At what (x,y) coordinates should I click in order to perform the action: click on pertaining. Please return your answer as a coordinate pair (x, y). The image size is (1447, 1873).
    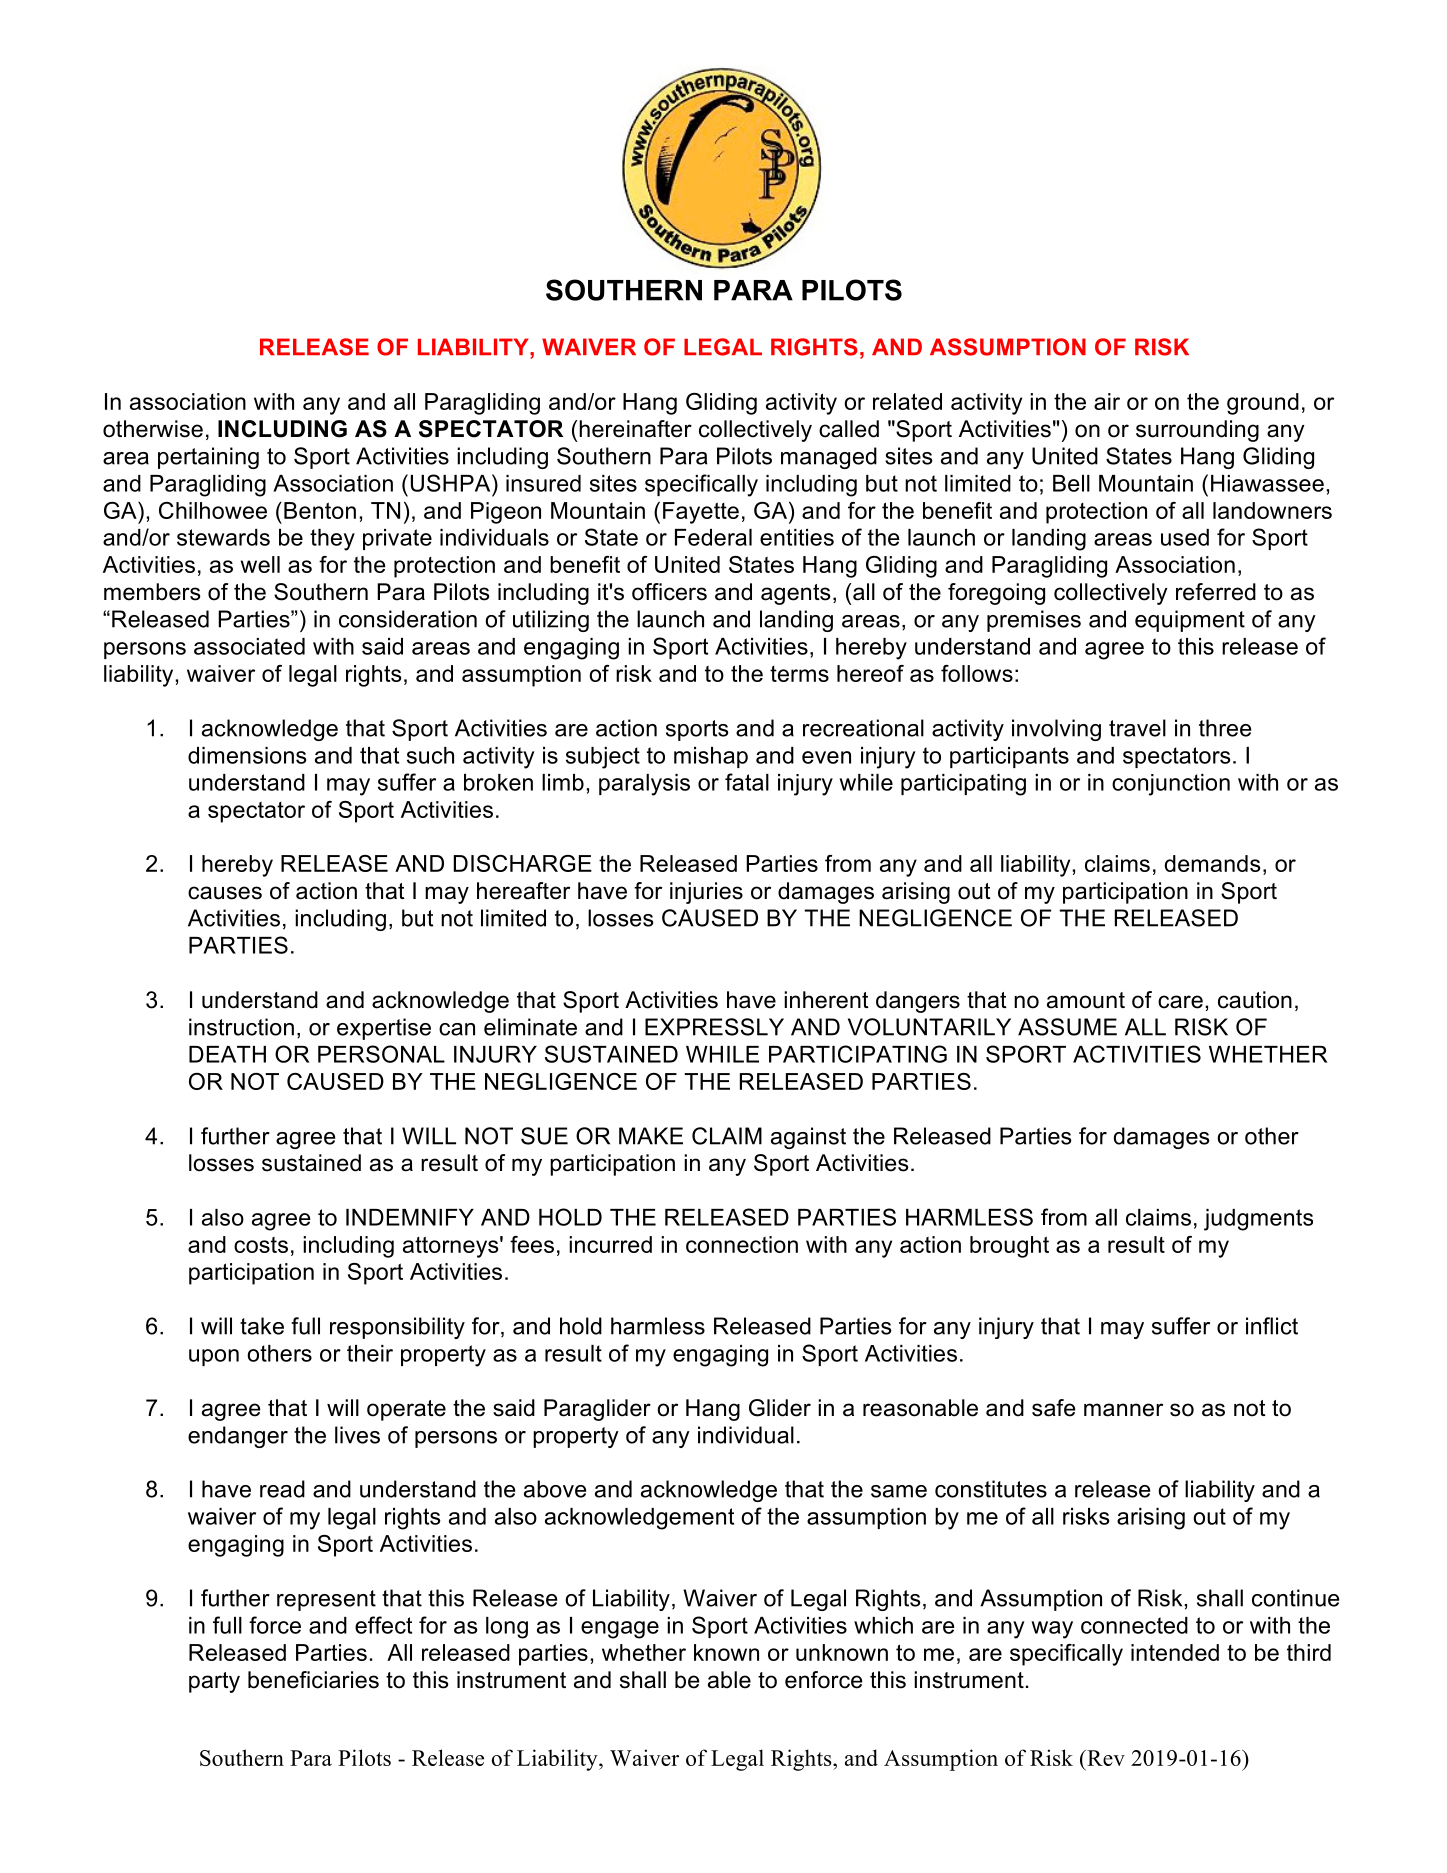
    Looking at the image, I should click on (208, 458).
